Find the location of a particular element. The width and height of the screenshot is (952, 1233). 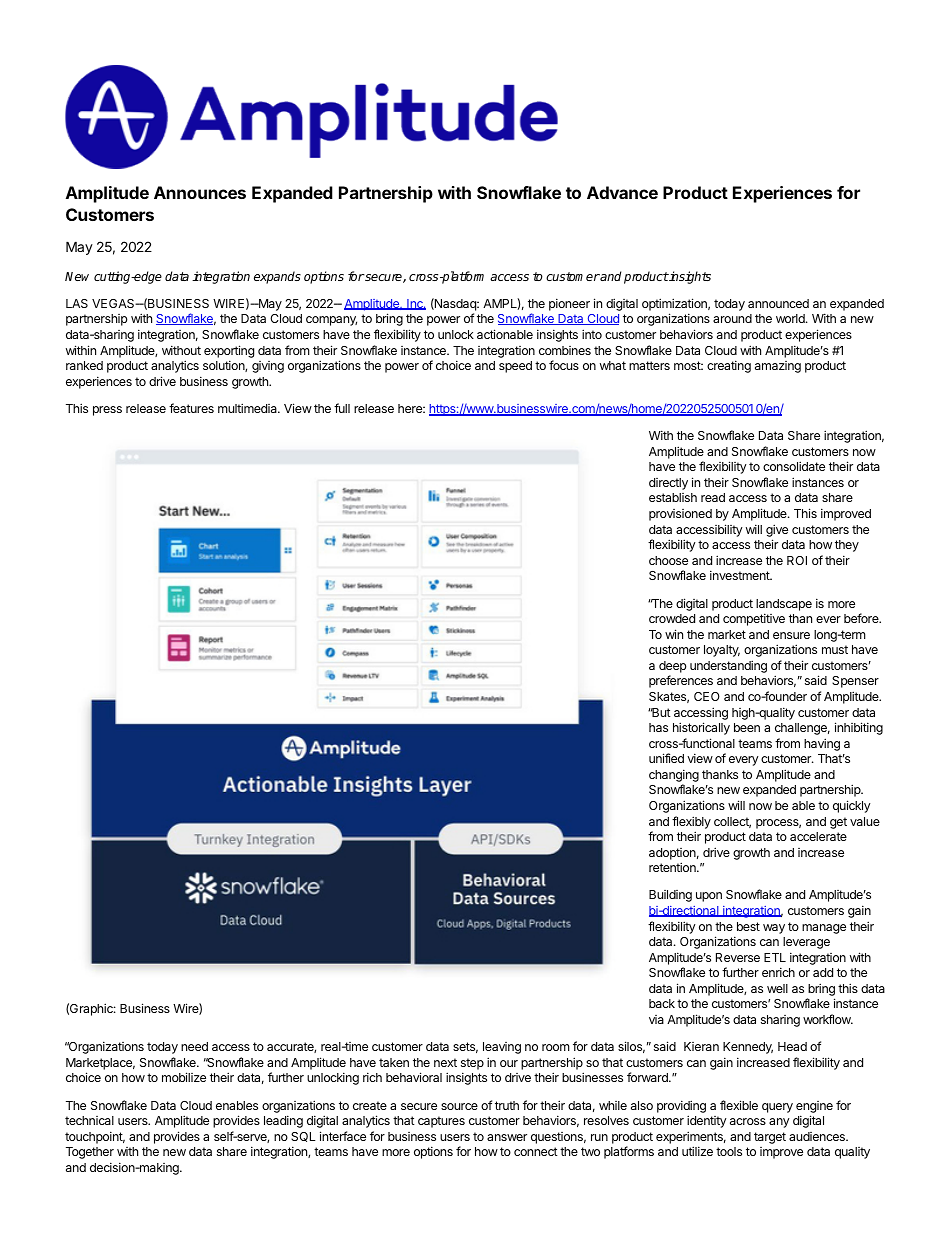

Advance is located at coordinates (622, 192).
